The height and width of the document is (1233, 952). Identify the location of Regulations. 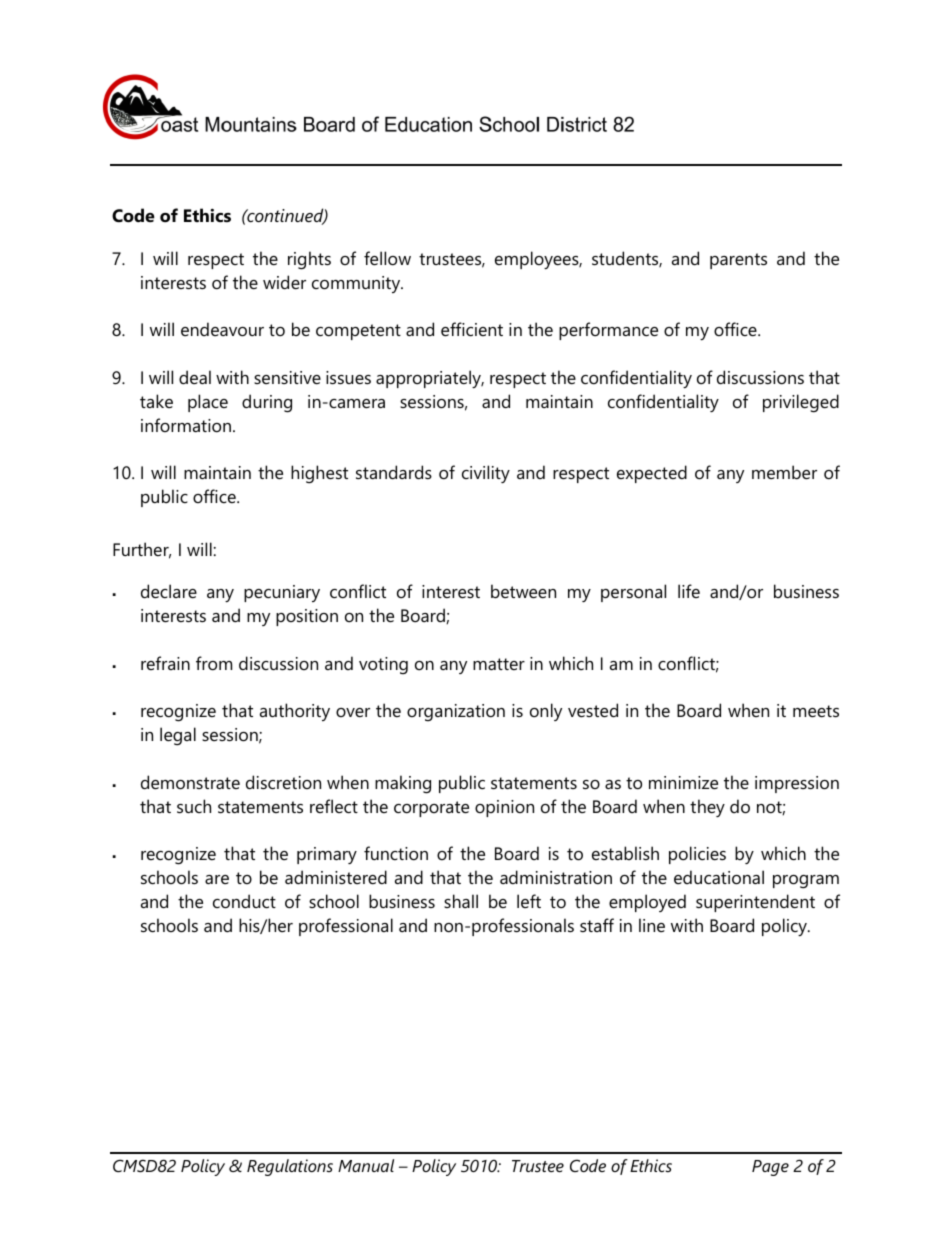
(290, 1167).
